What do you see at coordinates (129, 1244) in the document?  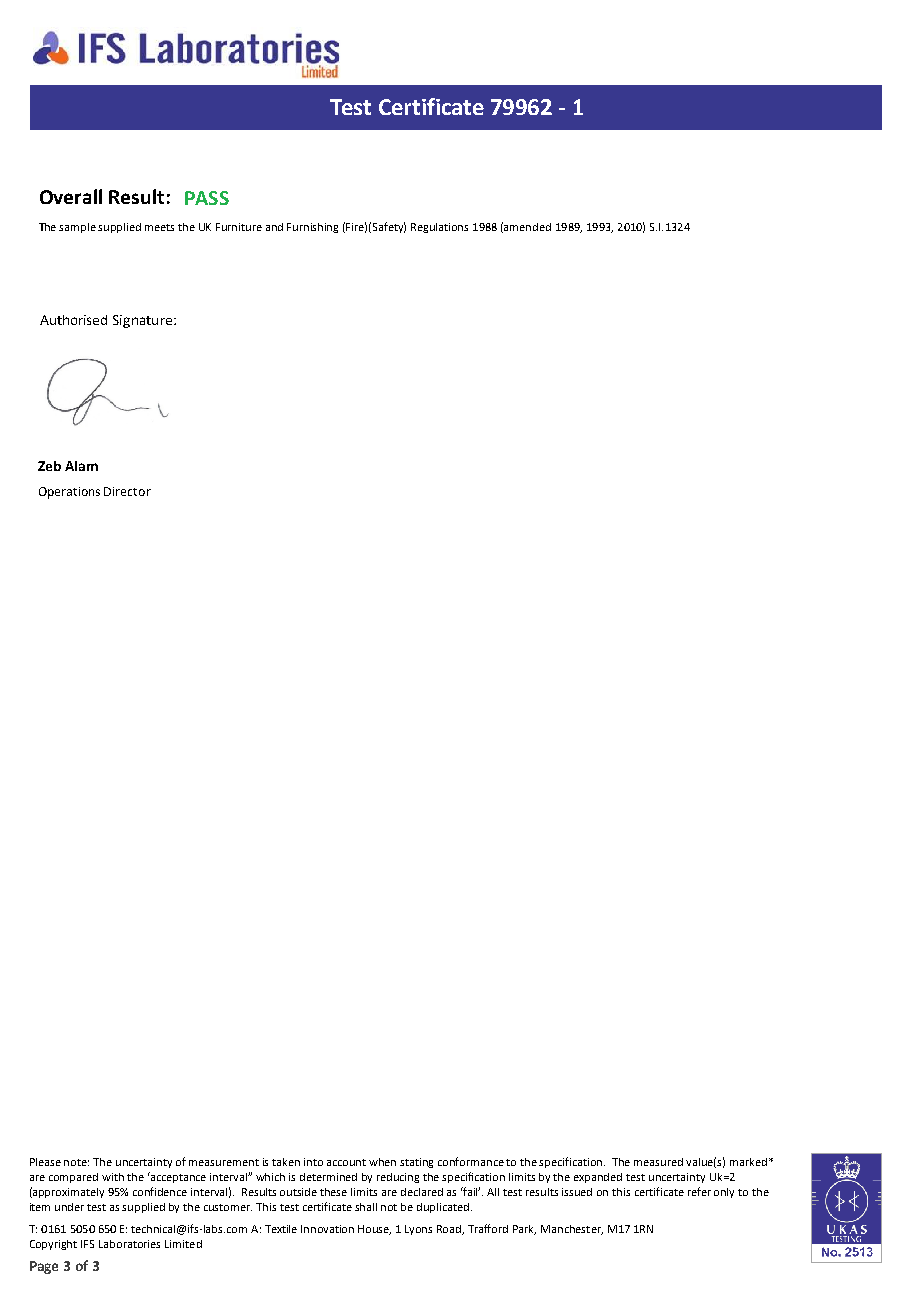 I see `Laboratories` at bounding box center [129, 1244].
